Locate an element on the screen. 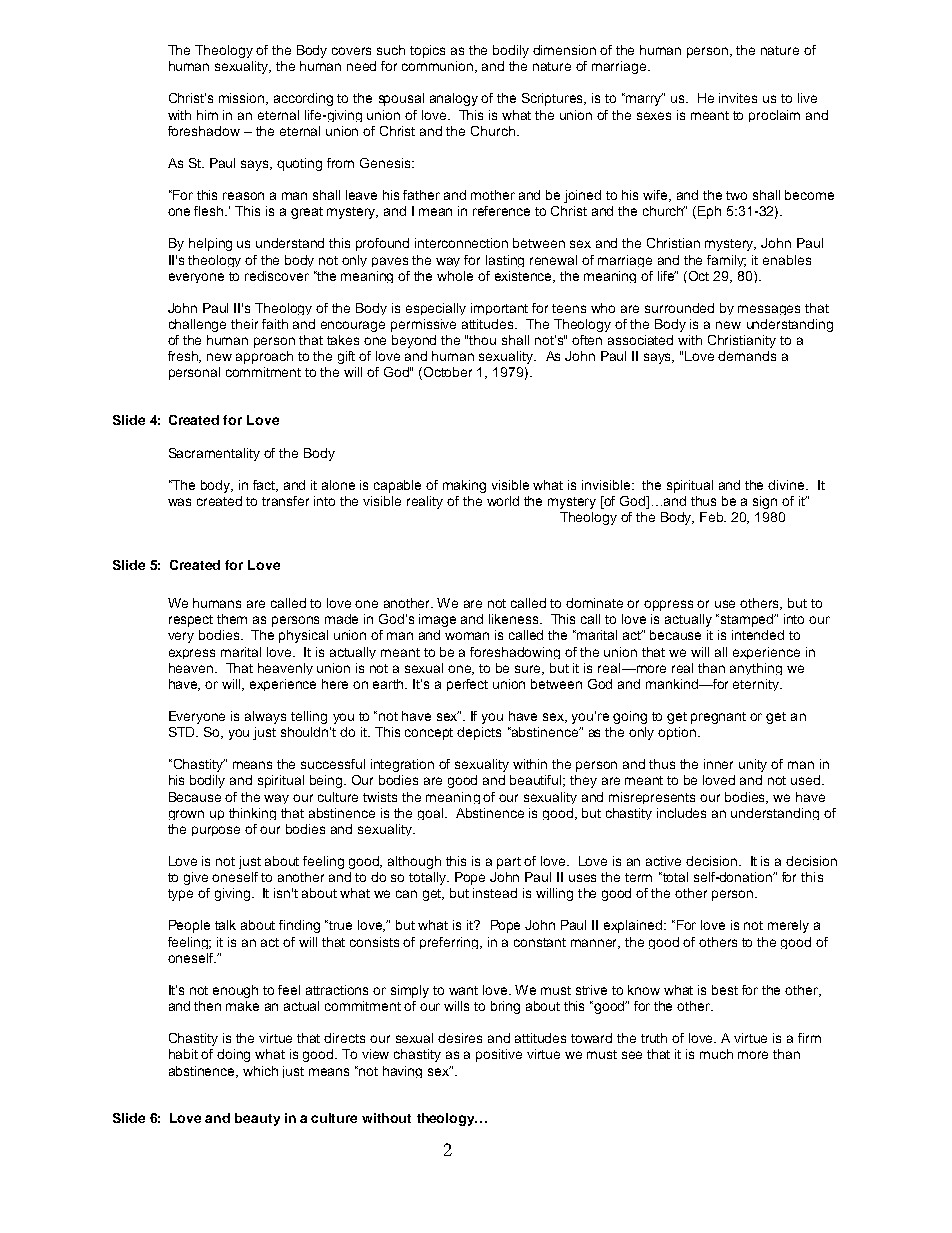 The height and width of the screenshot is (1233, 952). analogy is located at coordinates (454, 99).
